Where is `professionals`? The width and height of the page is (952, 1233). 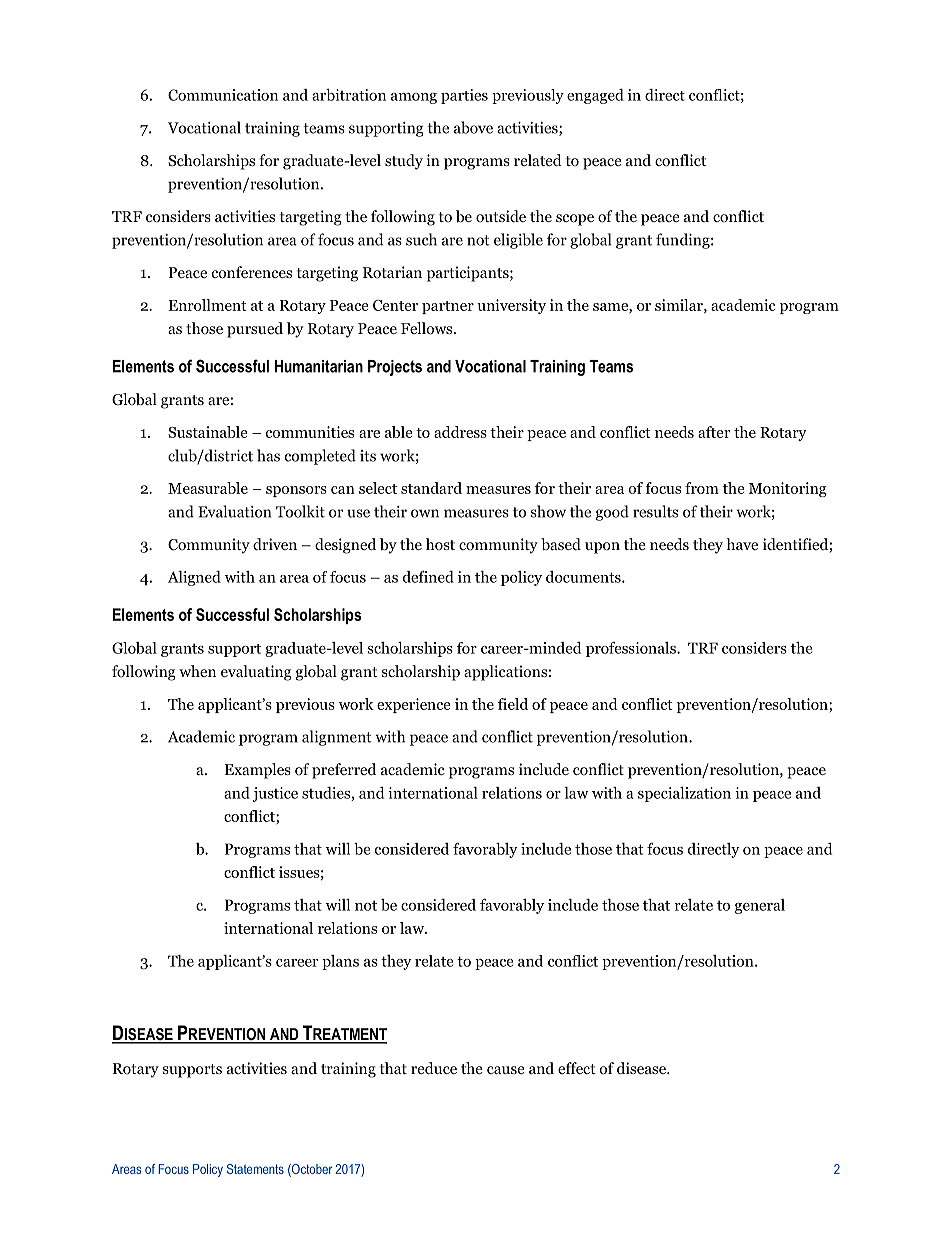 professionals is located at coordinates (632, 649).
